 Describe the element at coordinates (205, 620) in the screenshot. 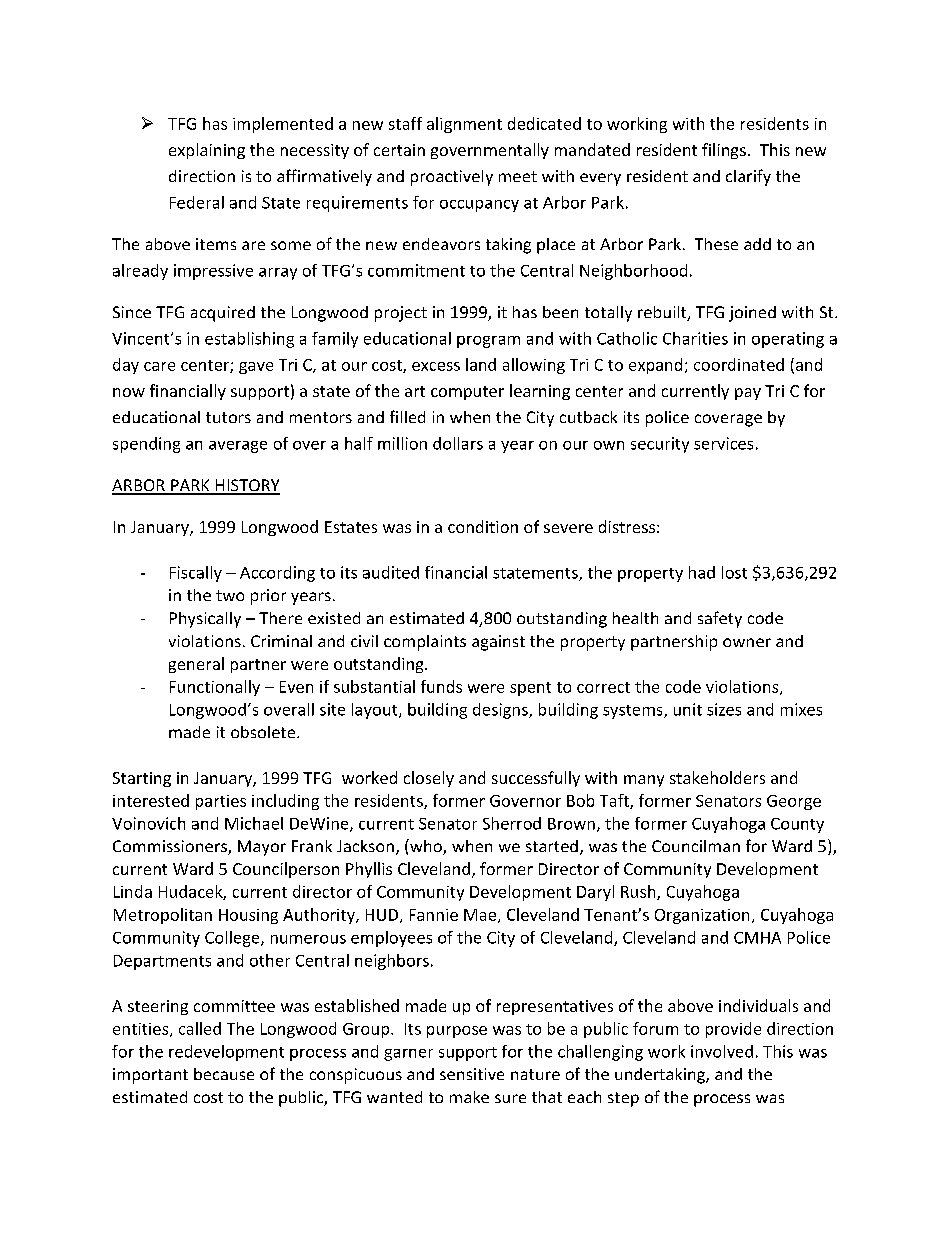

I see `Physically` at that location.
